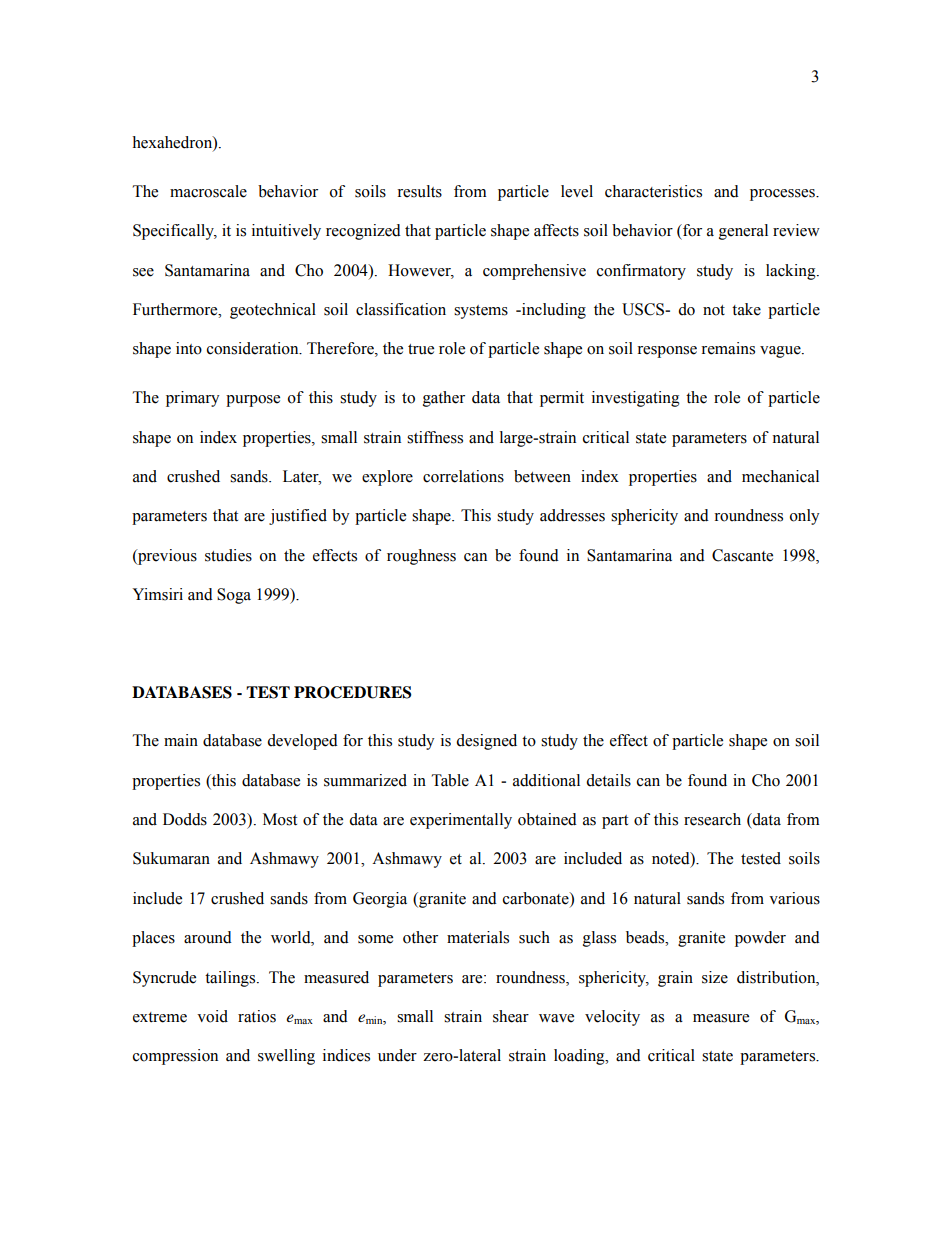 The width and height of the screenshot is (952, 1233). What do you see at coordinates (712, 819) in the screenshot?
I see `research` at bounding box center [712, 819].
